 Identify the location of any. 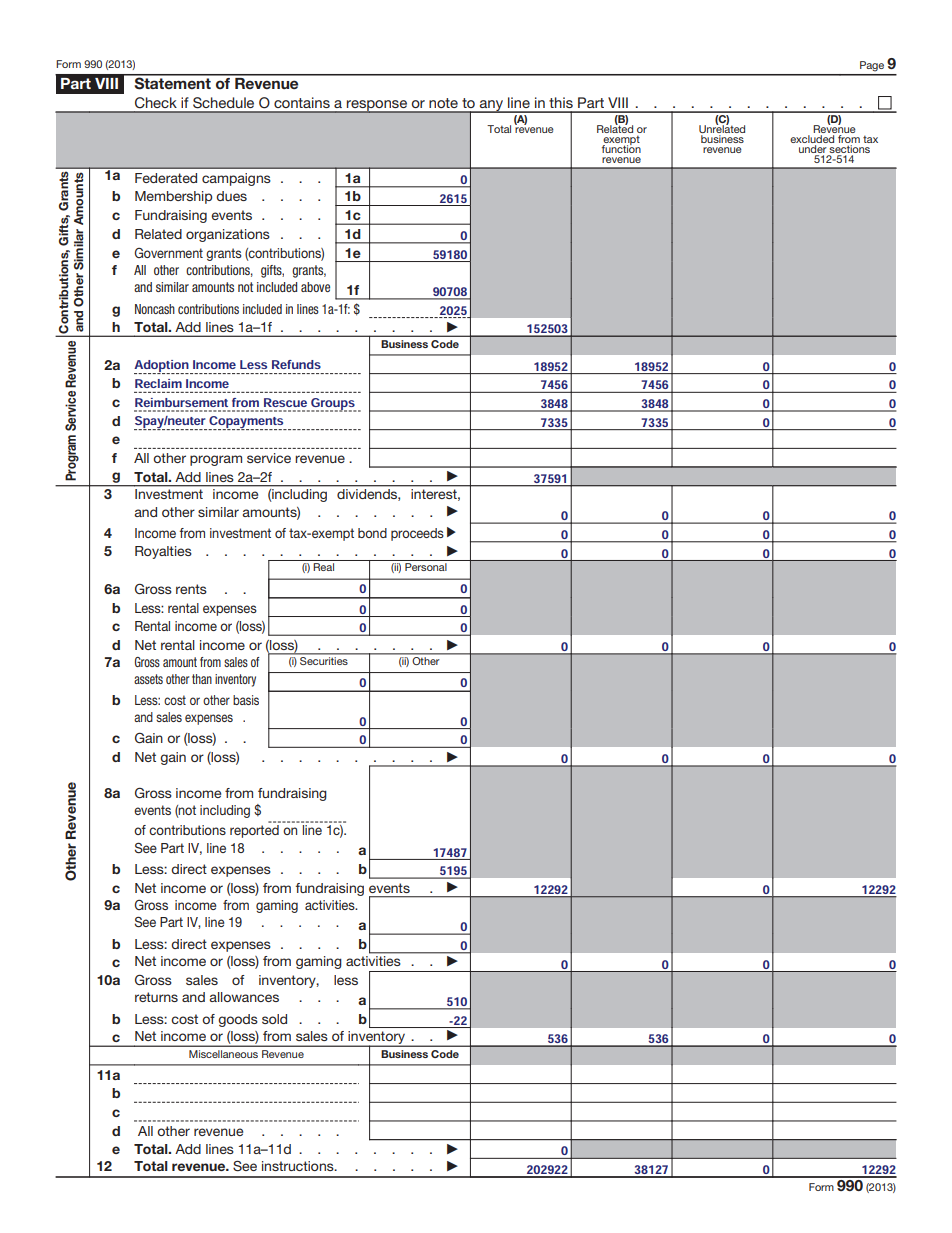
(491, 106).
